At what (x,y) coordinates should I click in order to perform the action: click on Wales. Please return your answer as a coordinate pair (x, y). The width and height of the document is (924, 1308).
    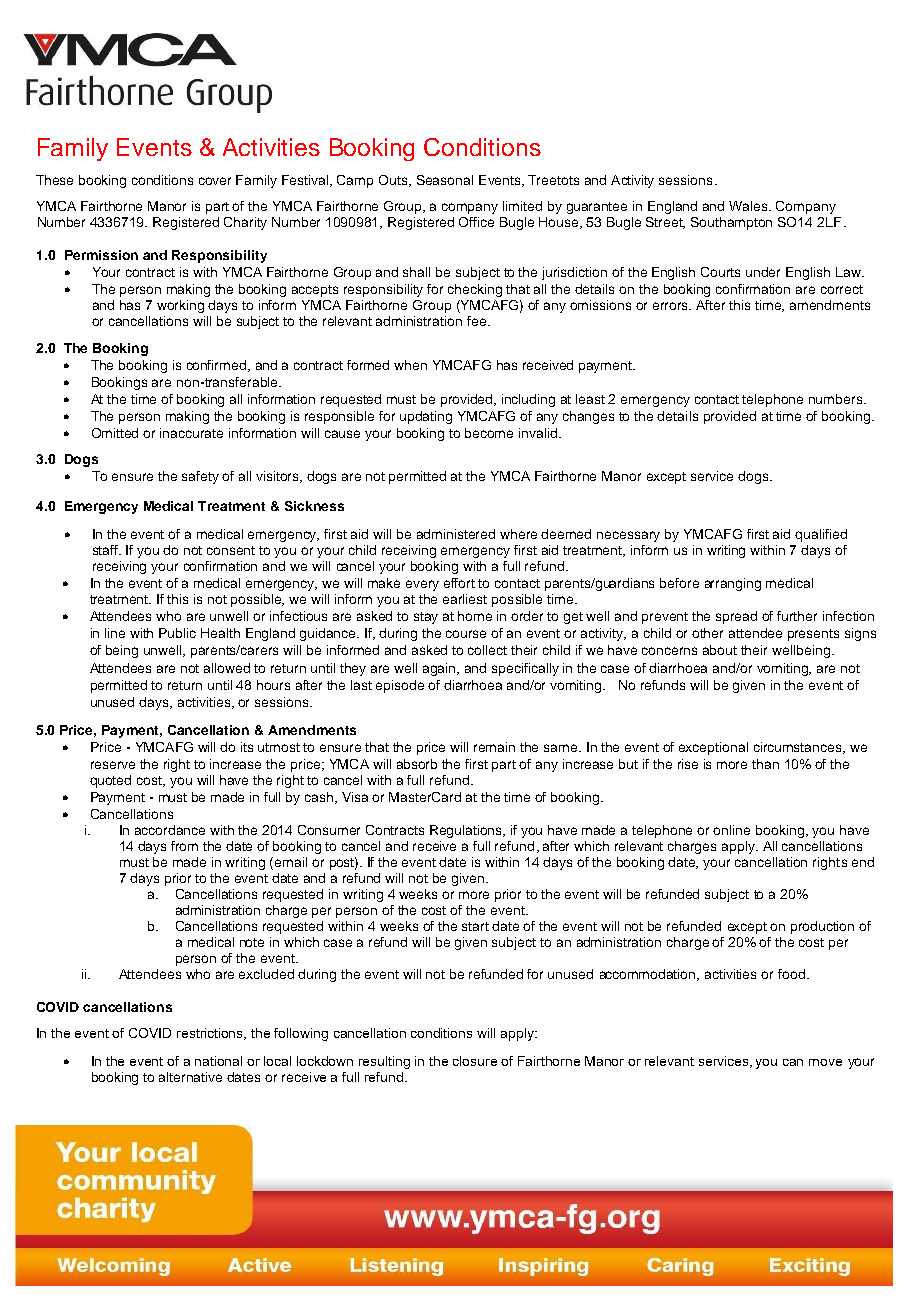
    Looking at the image, I should click on (750, 206).
